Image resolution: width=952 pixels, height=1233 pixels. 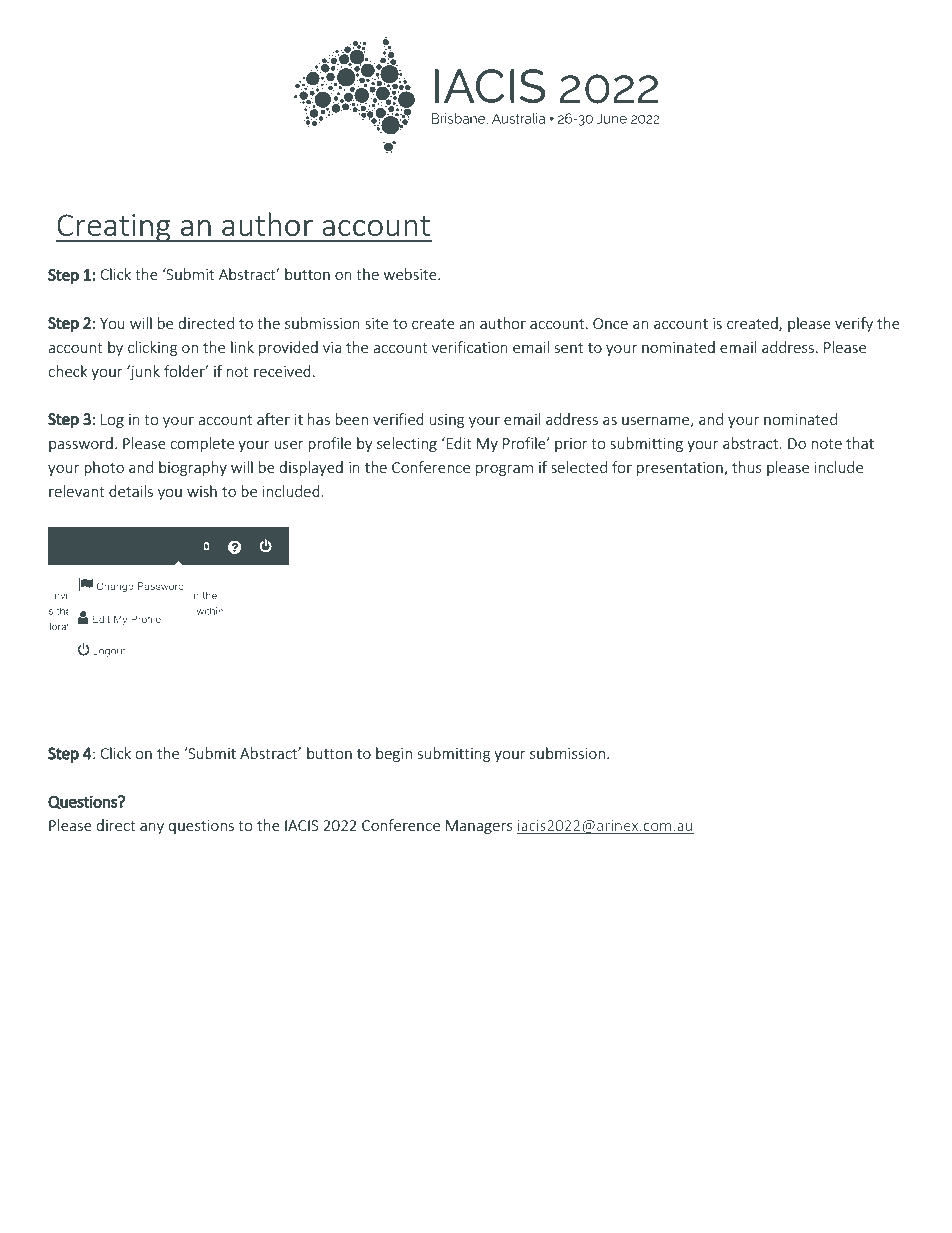 I want to click on any, so click(x=152, y=828).
